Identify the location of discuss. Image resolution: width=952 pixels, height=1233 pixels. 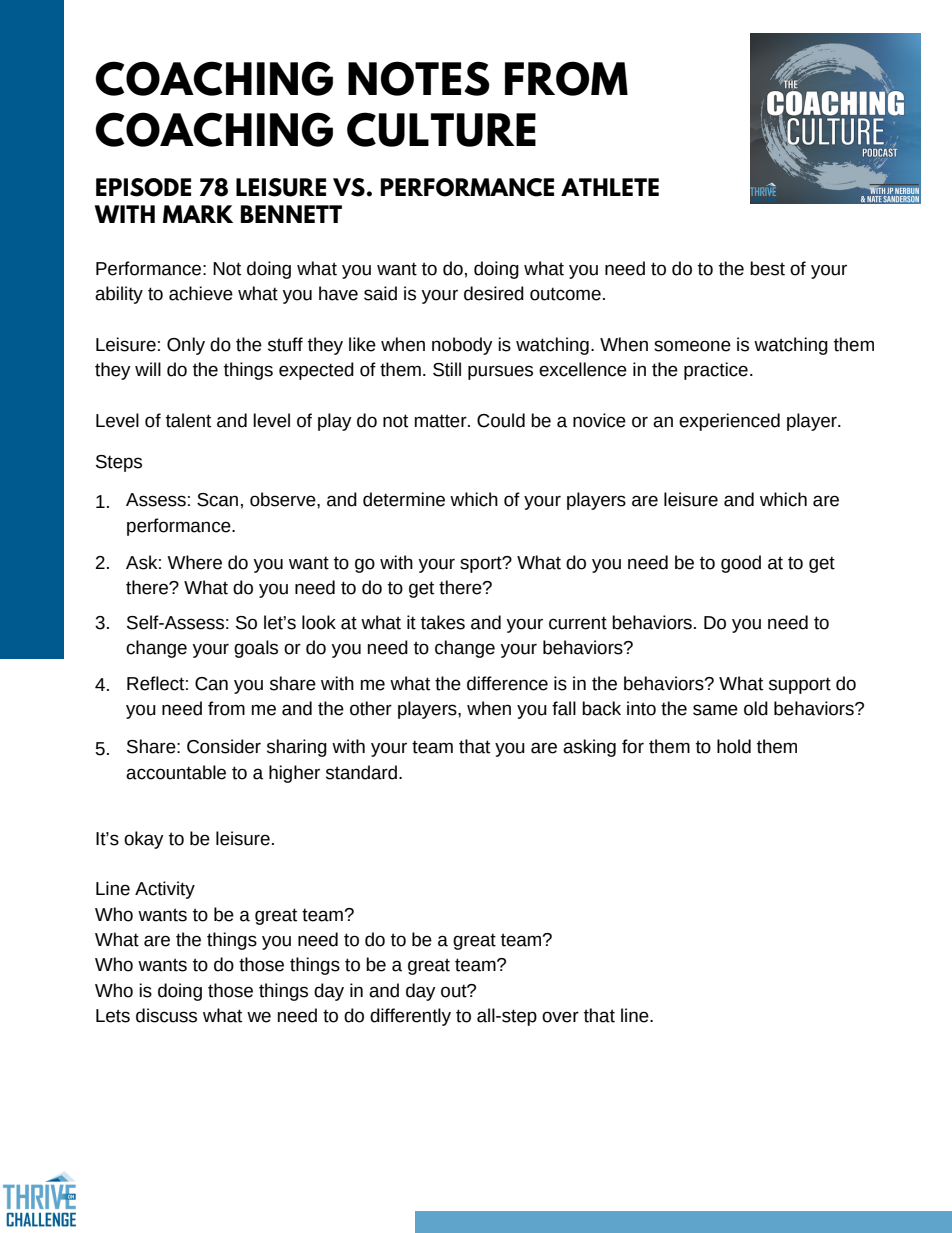
(166, 1015).
